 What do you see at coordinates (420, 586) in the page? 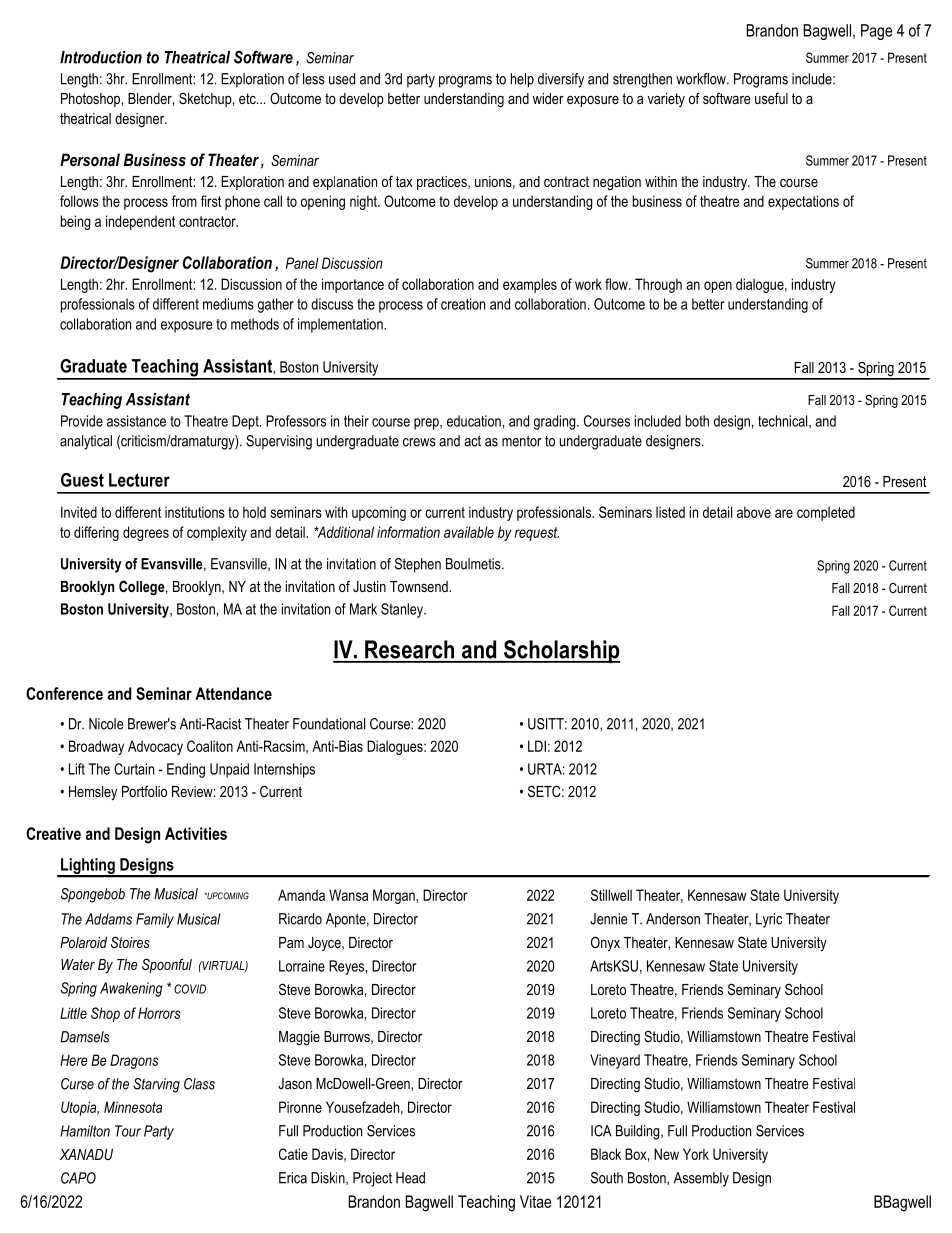
I see `Townsend` at bounding box center [420, 586].
